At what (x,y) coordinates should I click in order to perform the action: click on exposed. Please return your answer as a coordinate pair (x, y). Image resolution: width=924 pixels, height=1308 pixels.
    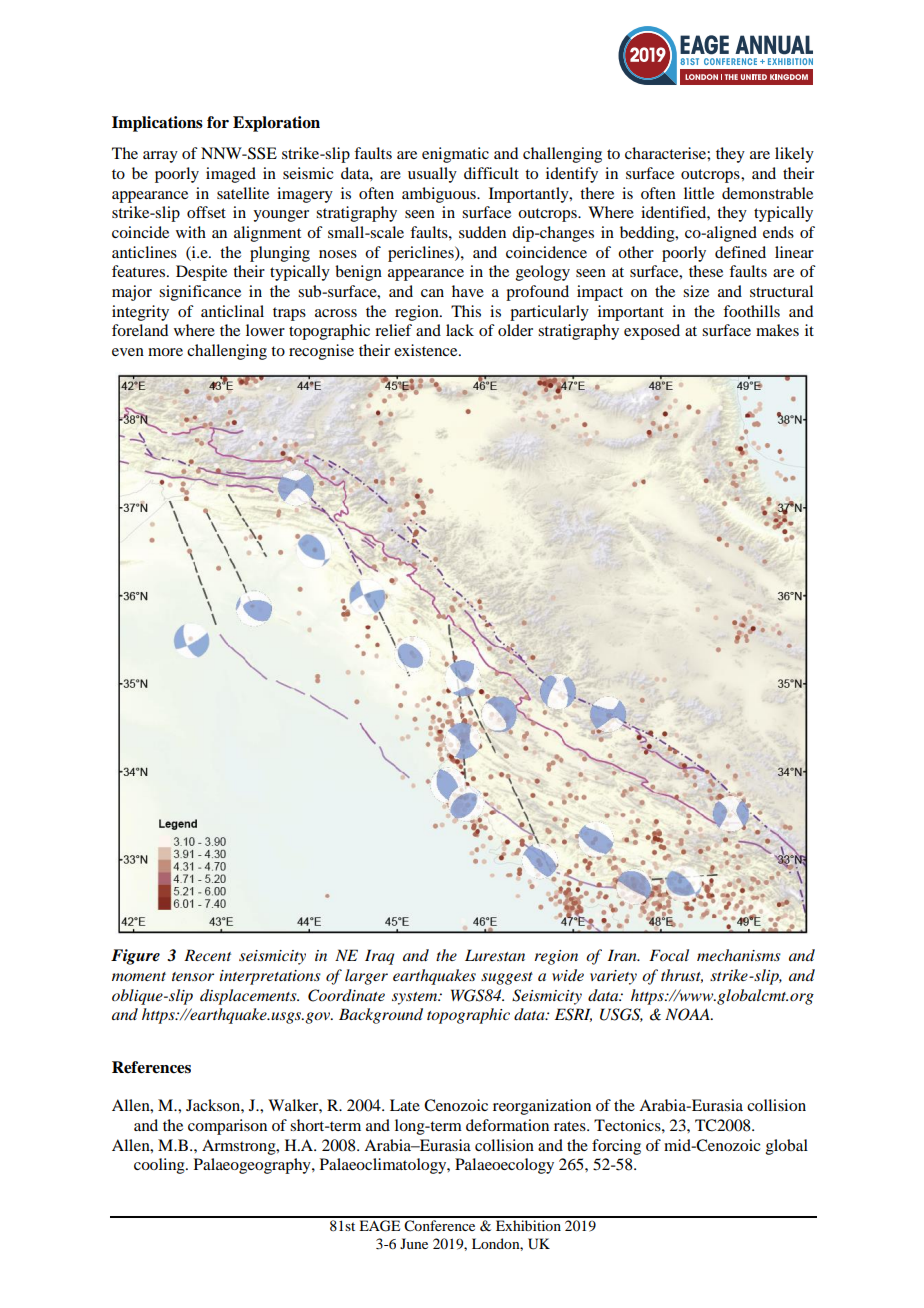
    Looking at the image, I should click on (652, 332).
